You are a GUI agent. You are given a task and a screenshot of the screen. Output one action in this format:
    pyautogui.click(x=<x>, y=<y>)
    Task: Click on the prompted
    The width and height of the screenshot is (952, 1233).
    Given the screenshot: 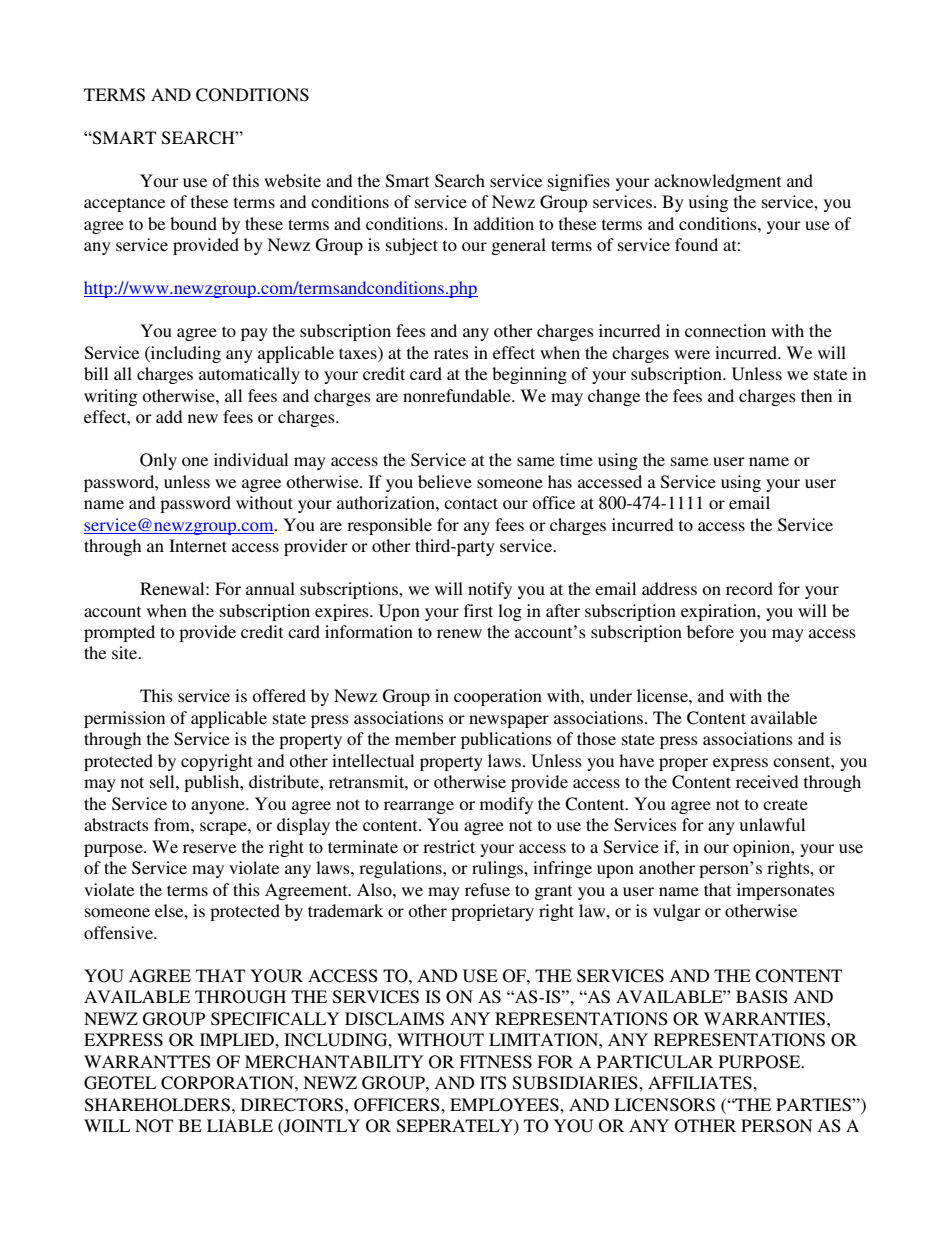 What is the action you would take?
    pyautogui.click(x=119, y=633)
